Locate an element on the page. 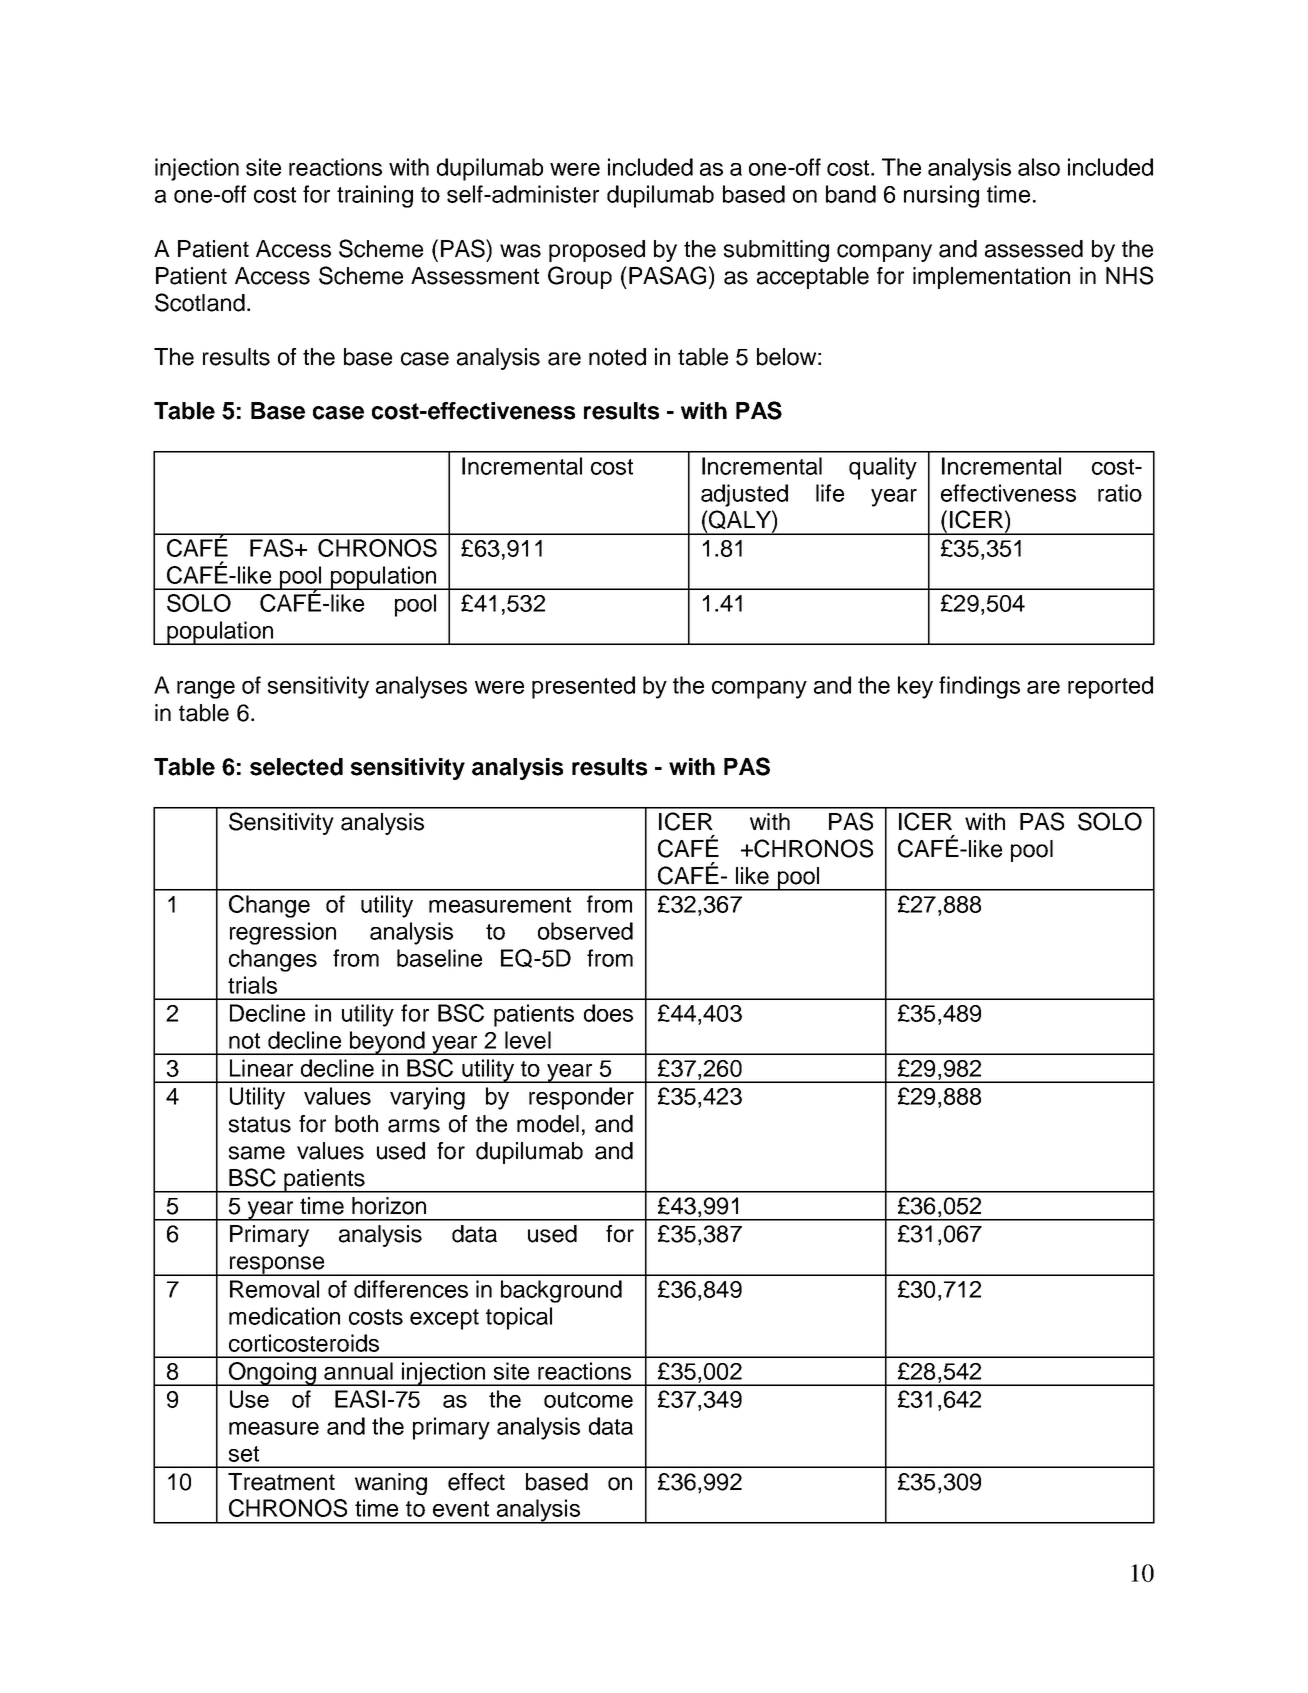  training is located at coordinates (375, 196).
